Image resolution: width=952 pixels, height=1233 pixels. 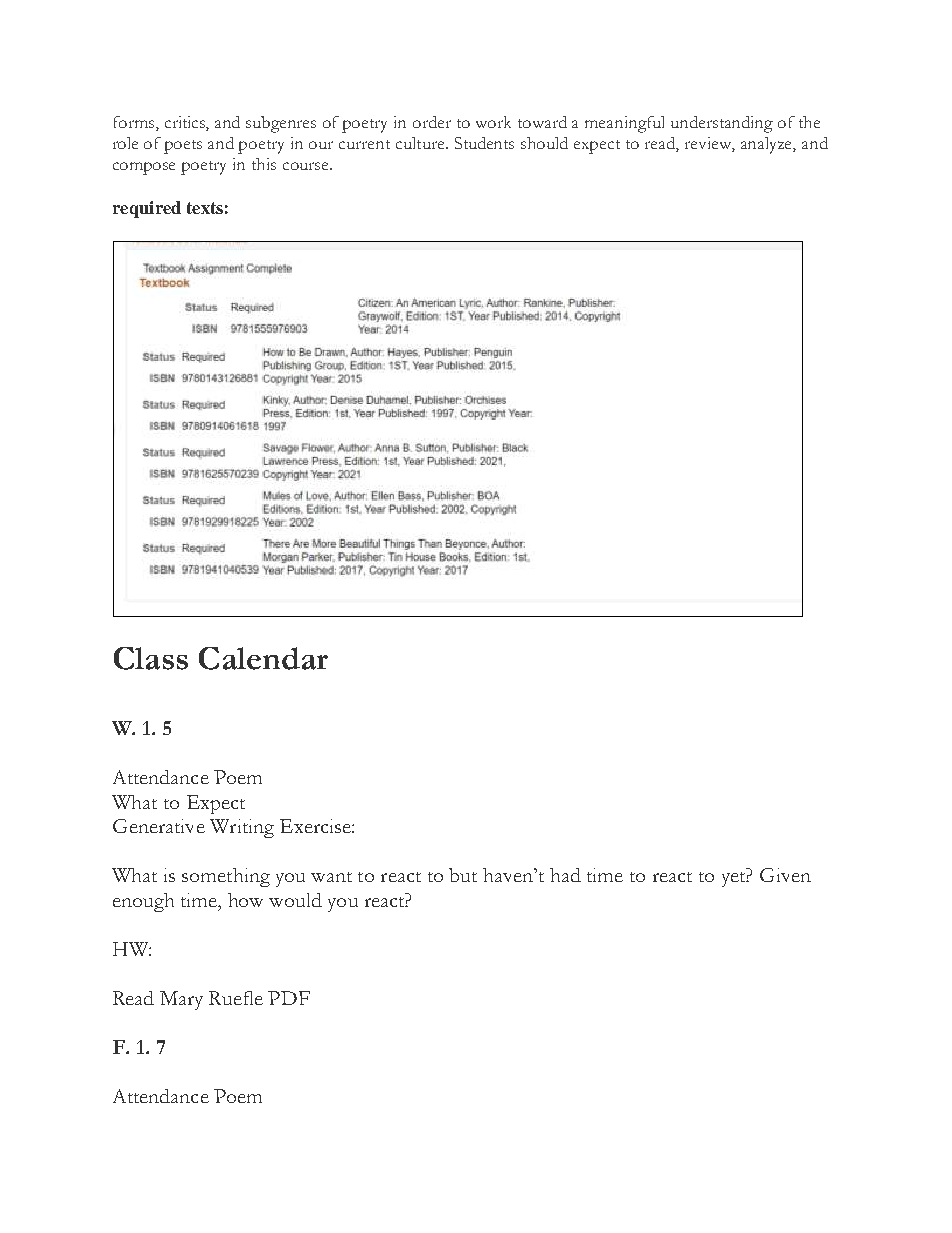 What do you see at coordinates (463, 875) in the page?
I see `but` at bounding box center [463, 875].
